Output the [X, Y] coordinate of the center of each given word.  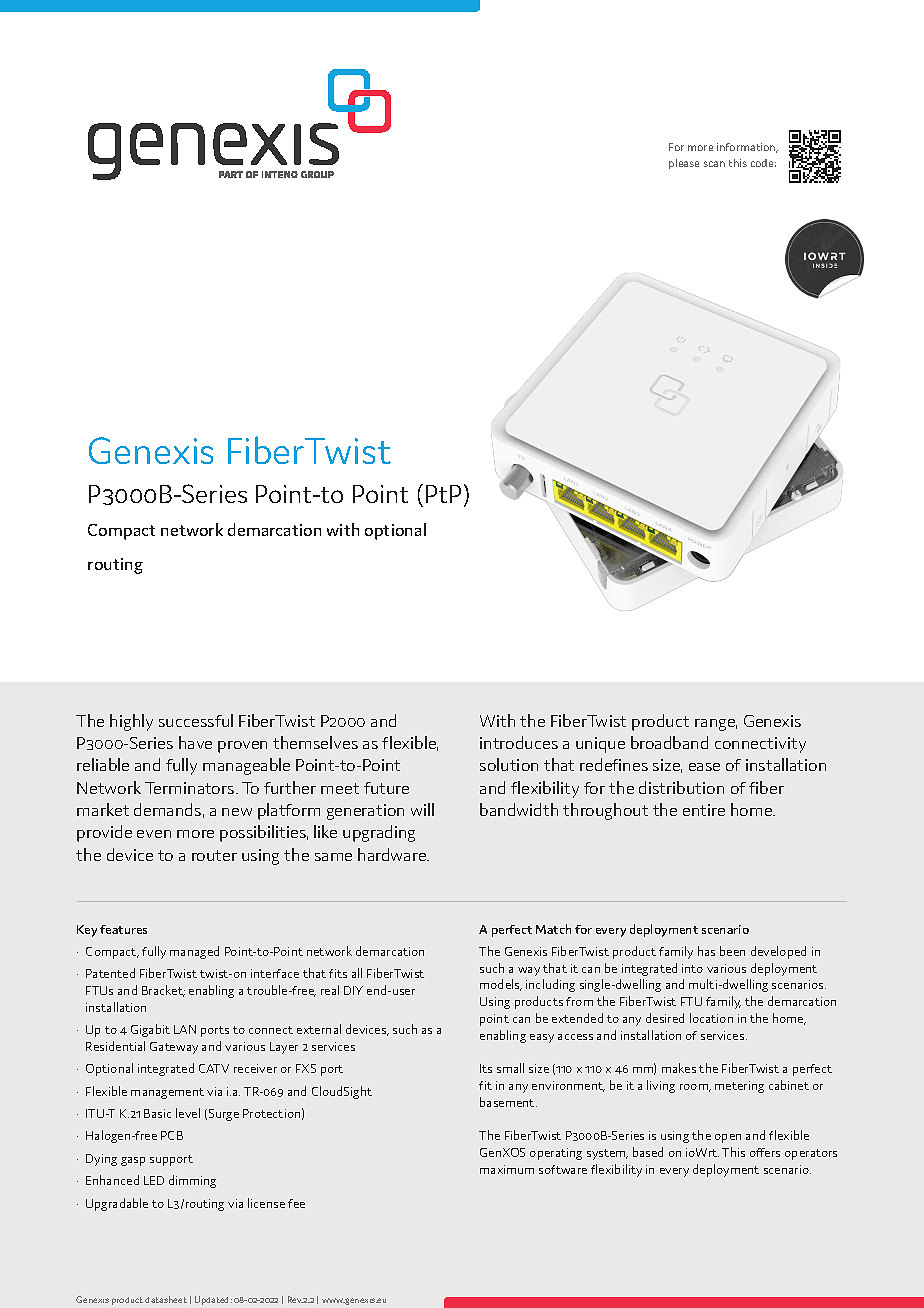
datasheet [166, 1299]
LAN [185, 1029]
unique [600, 745]
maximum [507, 1169]
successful [196, 720]
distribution [681, 787]
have [195, 742]
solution [509, 764]
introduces [519, 742]
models [501, 985]
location [711, 1018]
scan [714, 164]
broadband [669, 742]
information [747, 148]
